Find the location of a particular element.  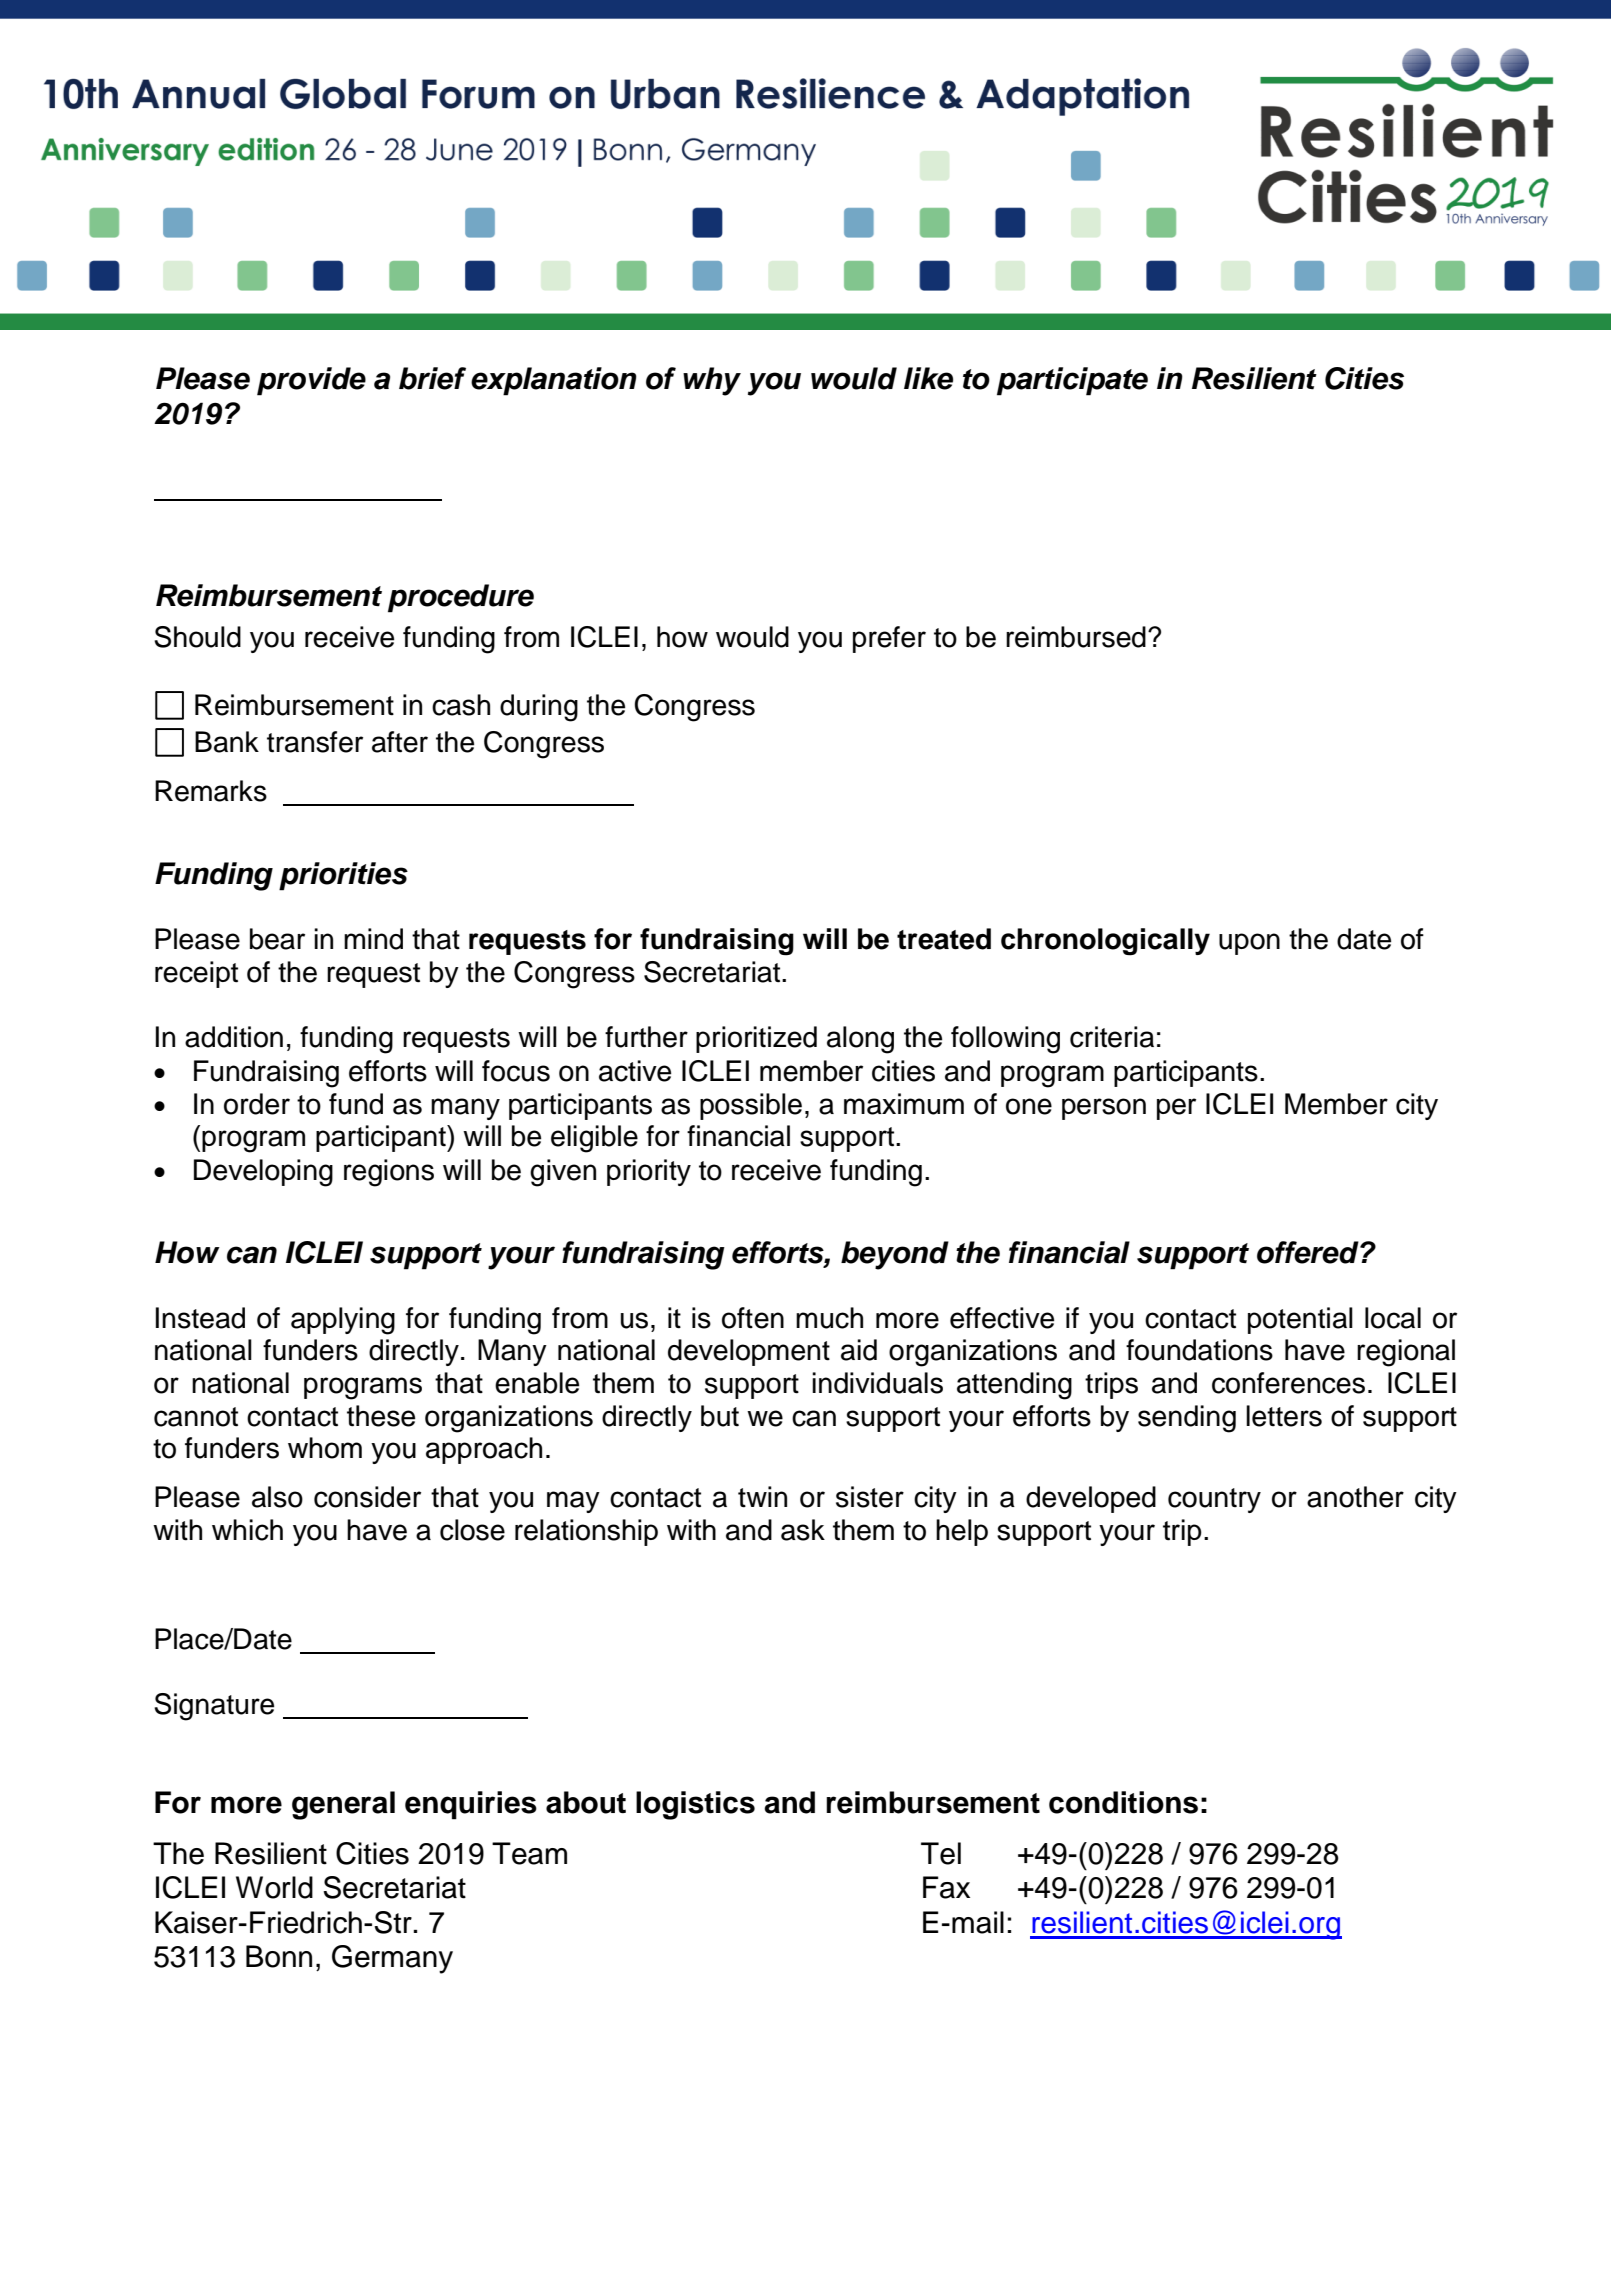

consider is located at coordinates (367, 1497).
